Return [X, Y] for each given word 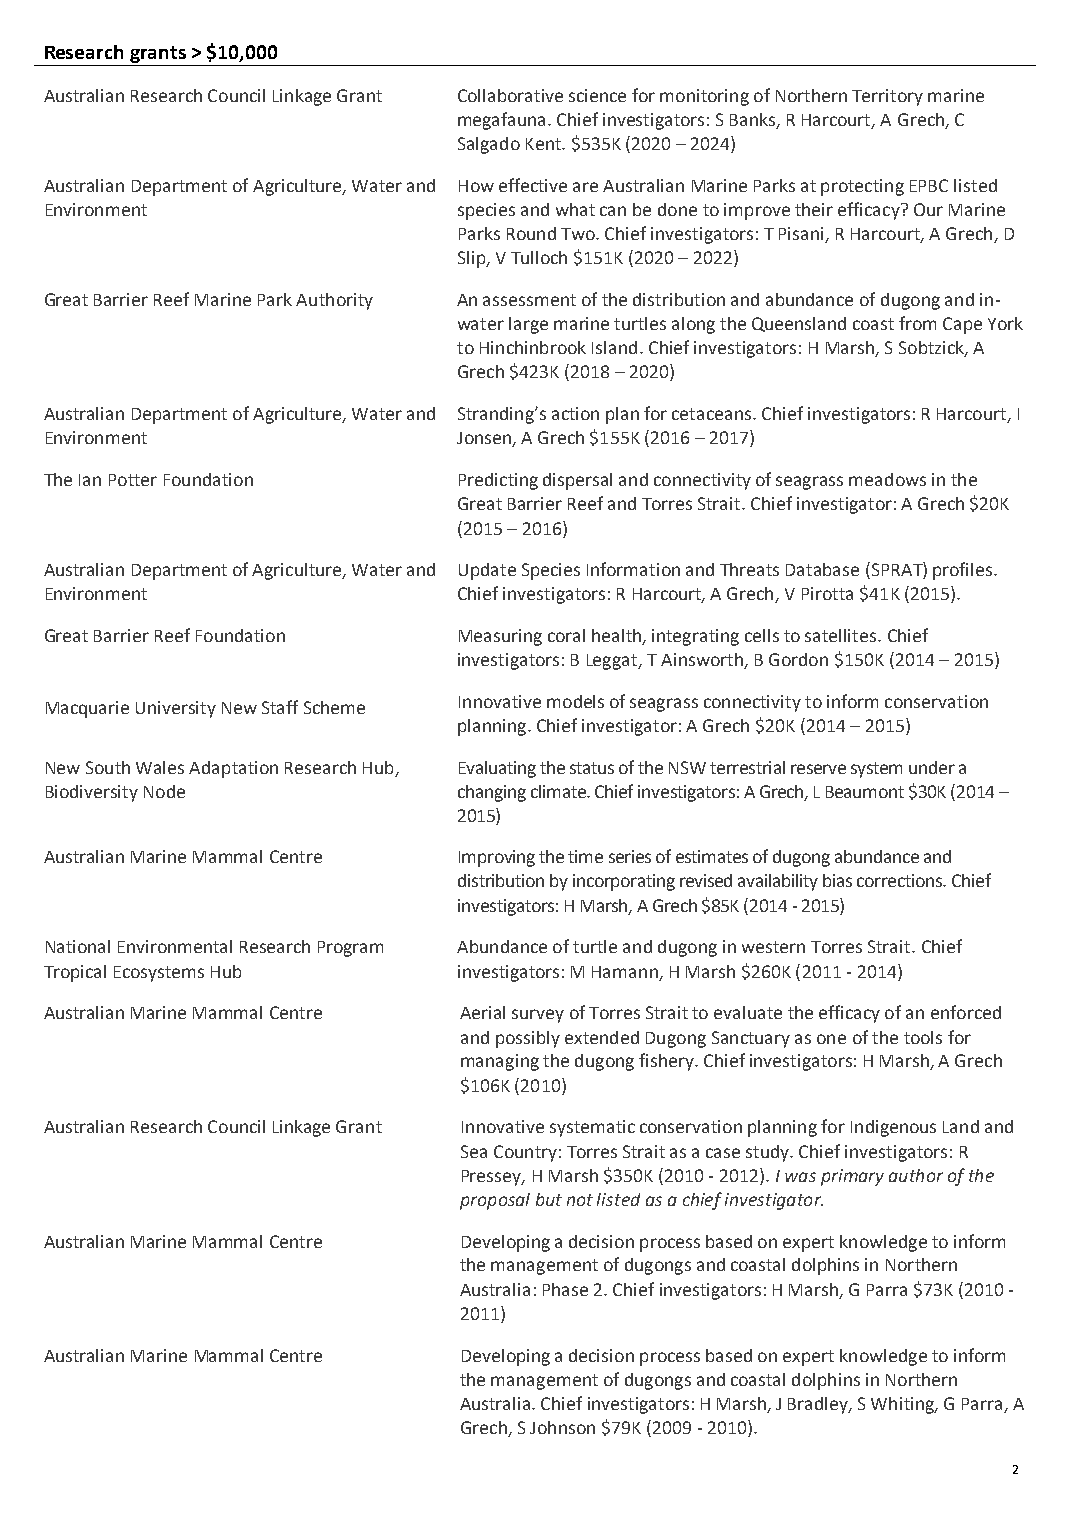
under [932, 767]
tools [923, 1037]
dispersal [577, 481]
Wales [160, 767]
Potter [133, 480]
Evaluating [497, 769]
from [917, 323]
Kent [544, 144]
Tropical [75, 973]
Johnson [562, 1427]
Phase [565, 1289]
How [476, 186]
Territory [887, 97]
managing [500, 1062]
